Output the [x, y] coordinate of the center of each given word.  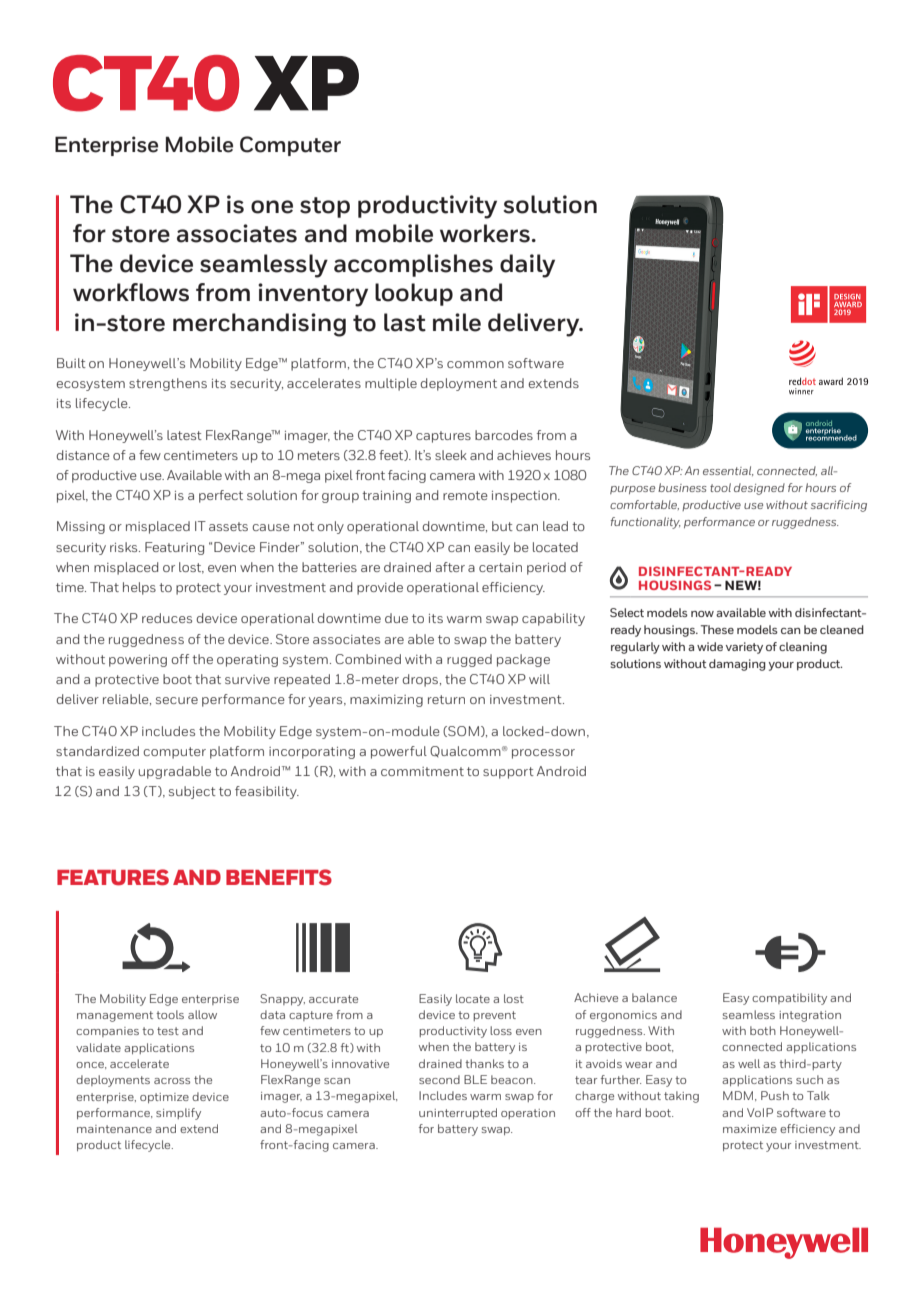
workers [485, 233]
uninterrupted [458, 1113]
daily [527, 266]
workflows [131, 292]
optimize [164, 1098]
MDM [739, 1096]
